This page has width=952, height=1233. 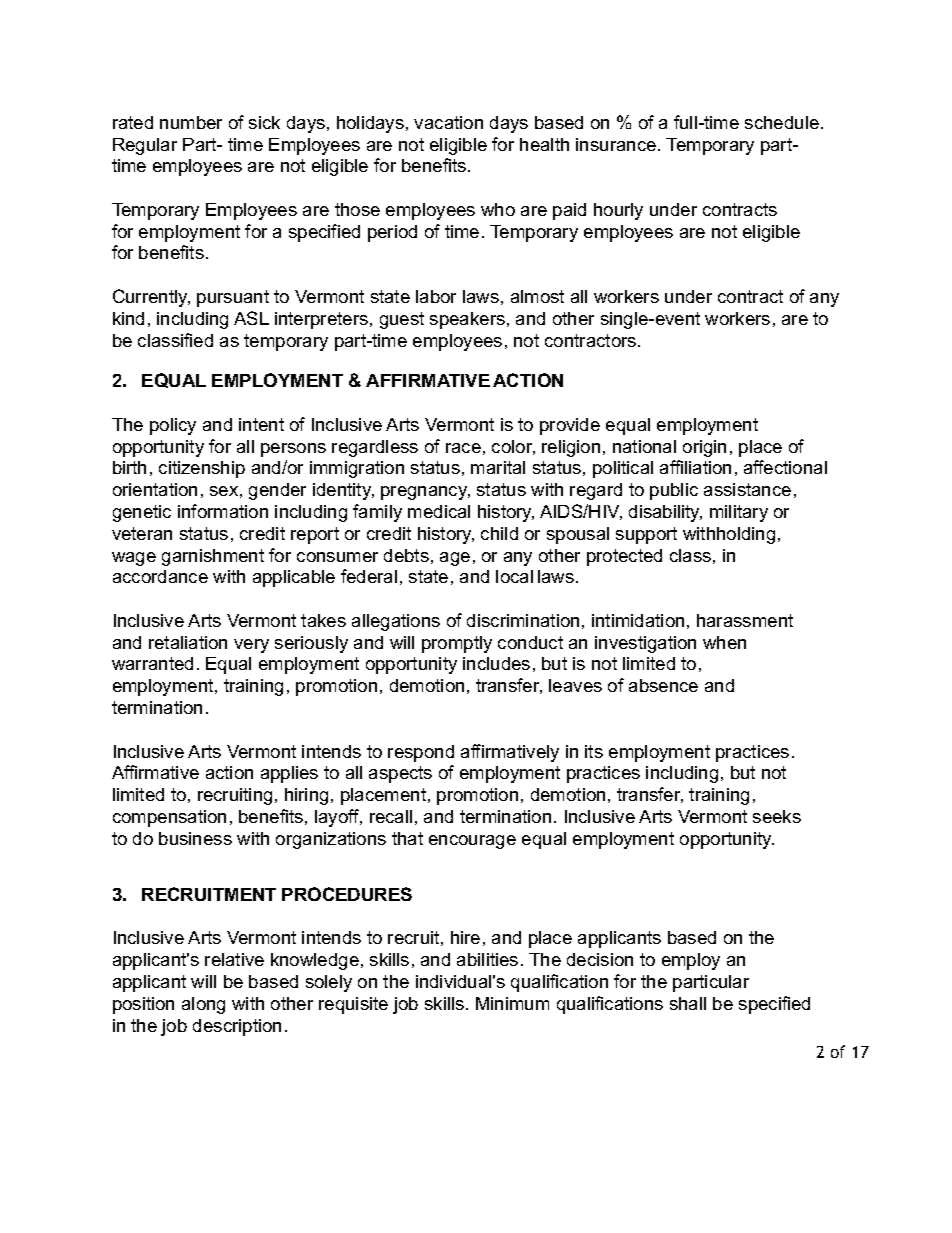 I want to click on harassment, so click(x=745, y=620).
